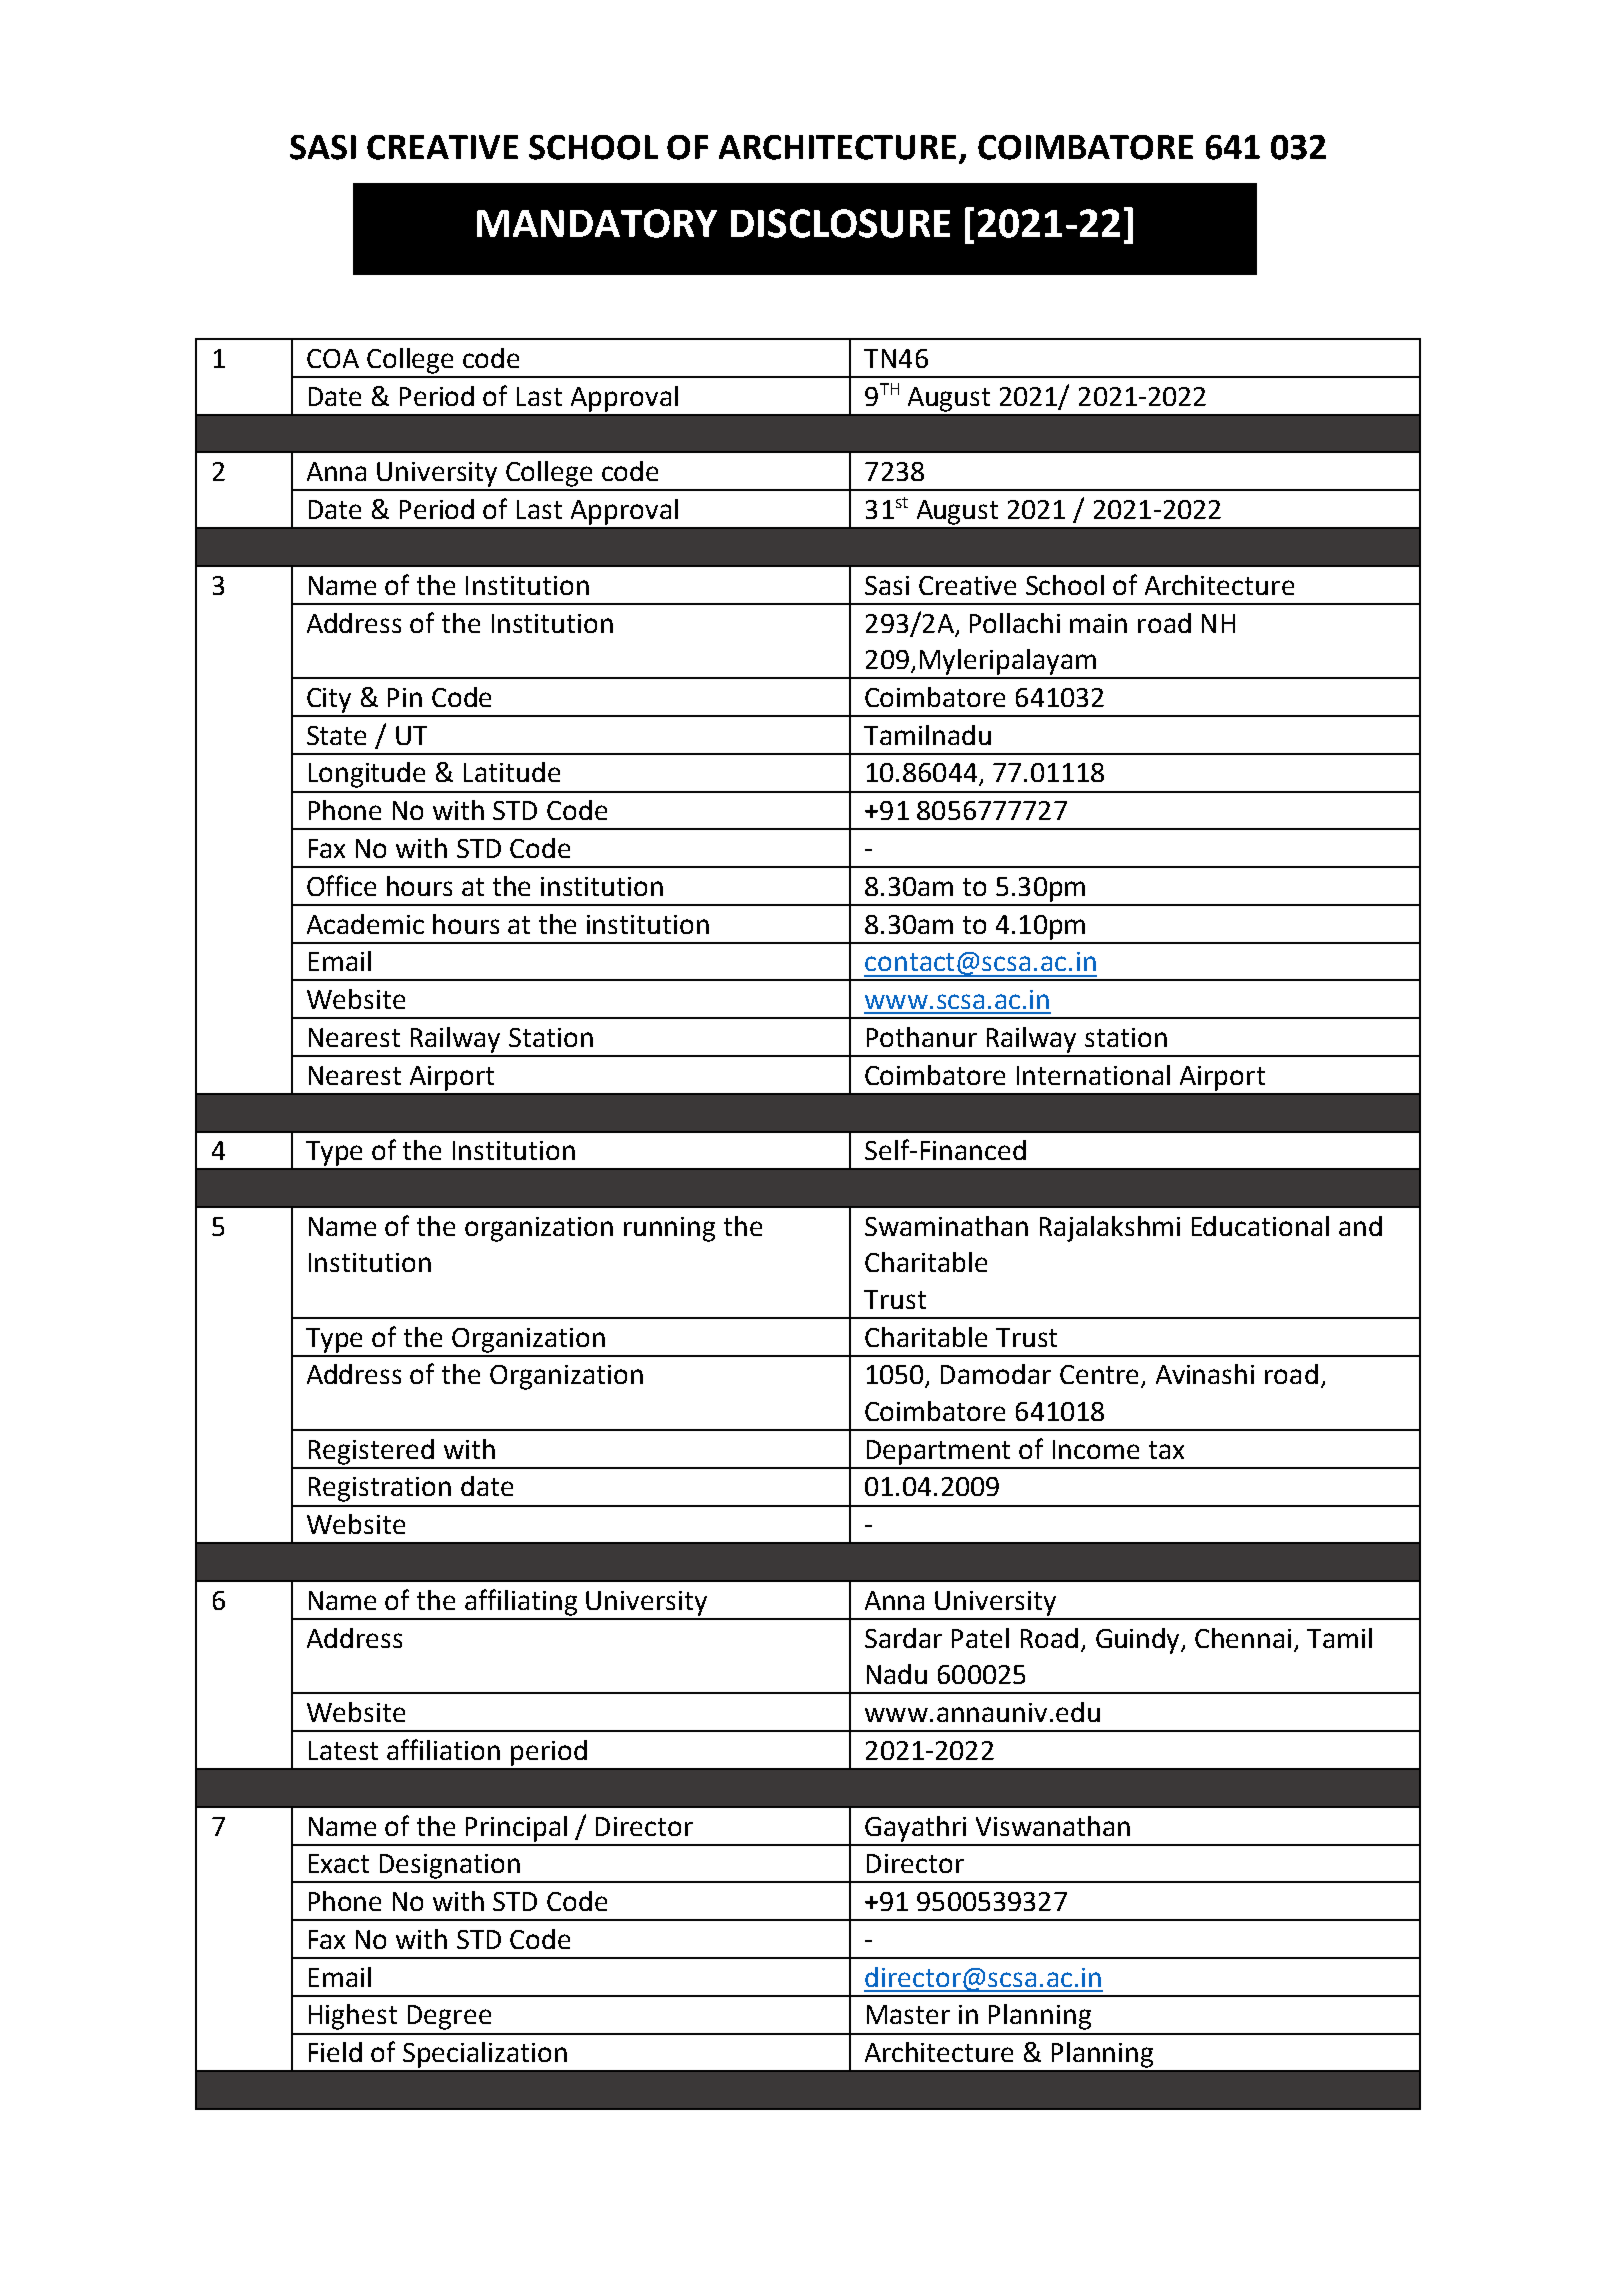  Describe the element at coordinates (371, 1452) in the image. I see `Registered` at that location.
